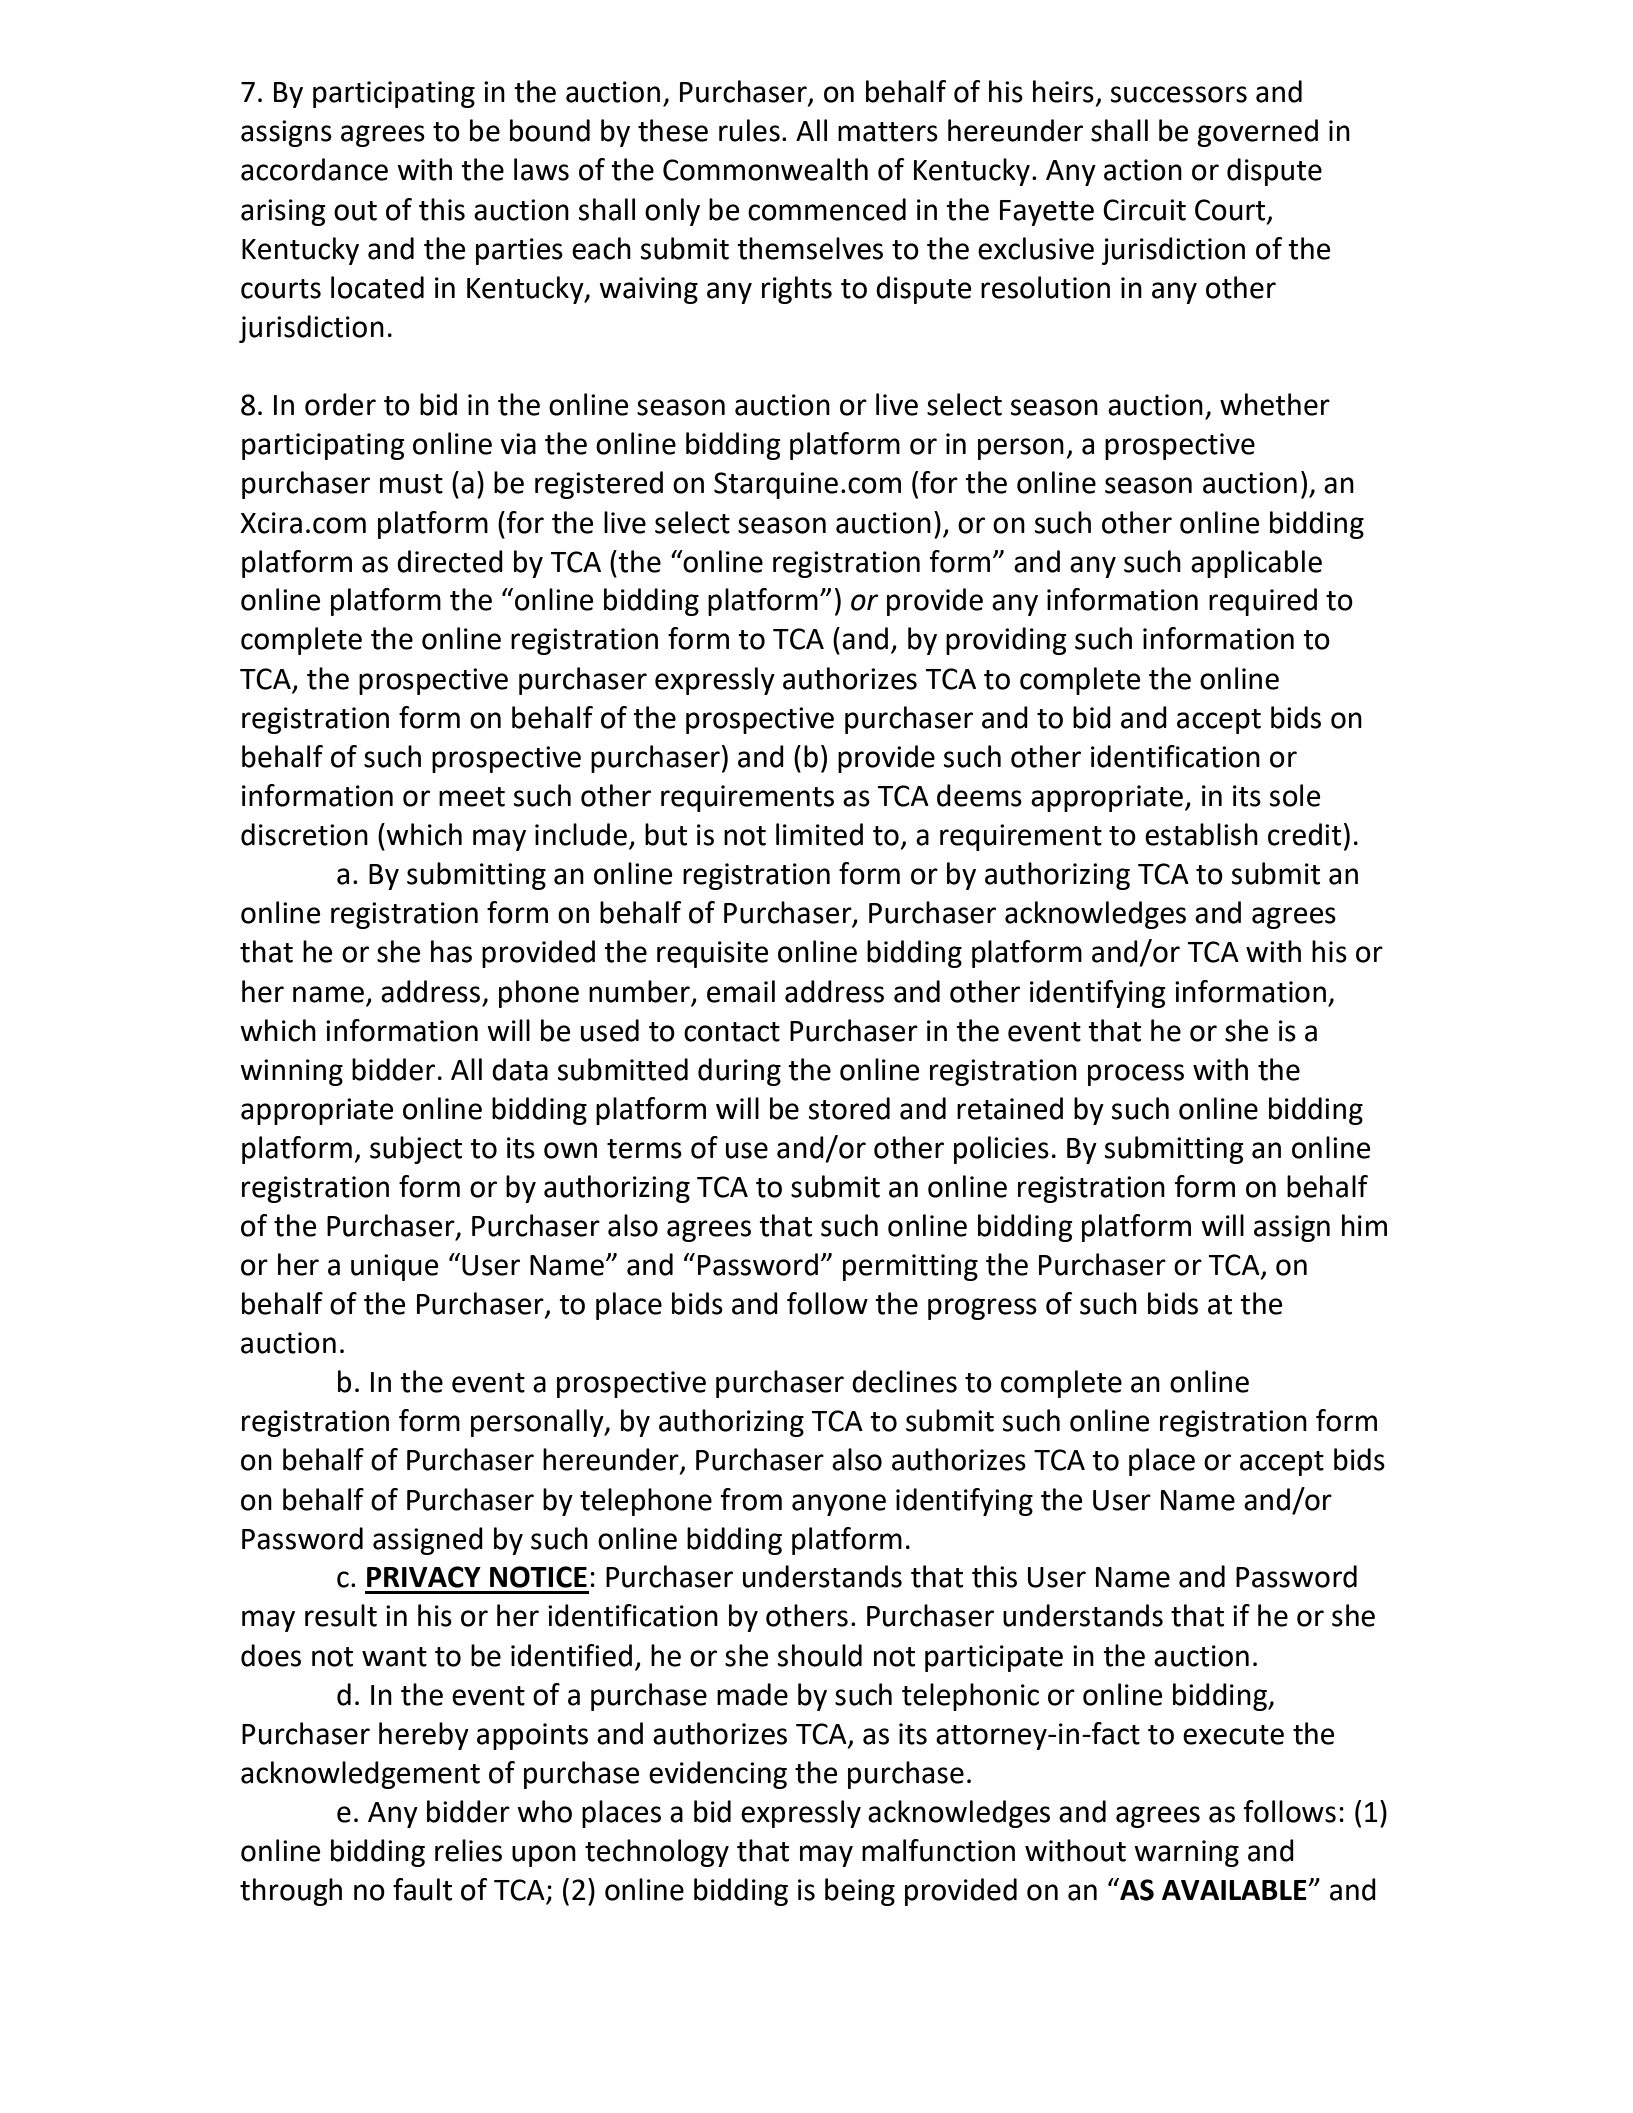 This page has height=2113, width=1633. Describe the element at coordinates (1136, 1075) in the page. I see `process` at that location.
